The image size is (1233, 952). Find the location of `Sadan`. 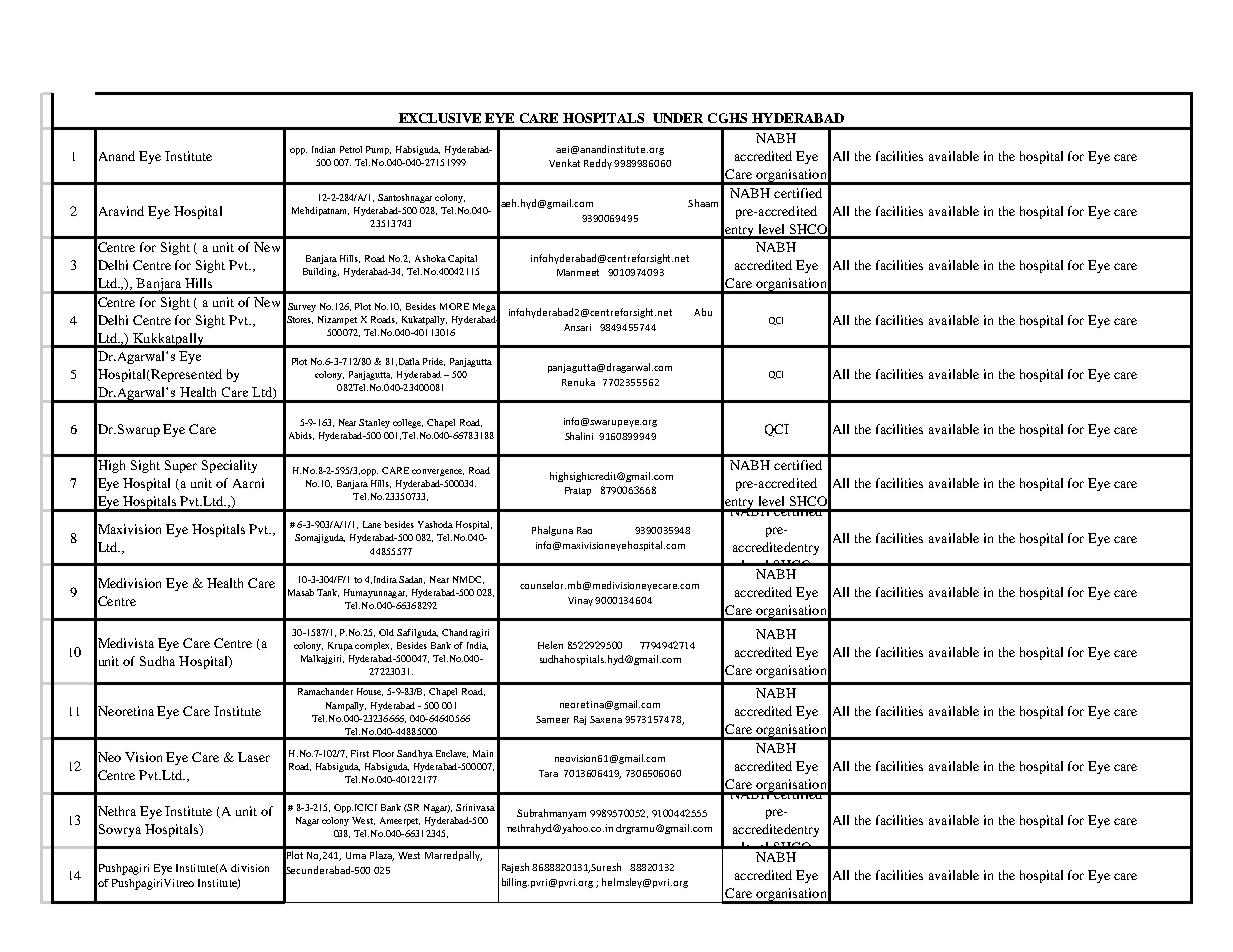

Sadan is located at coordinates (412, 580).
